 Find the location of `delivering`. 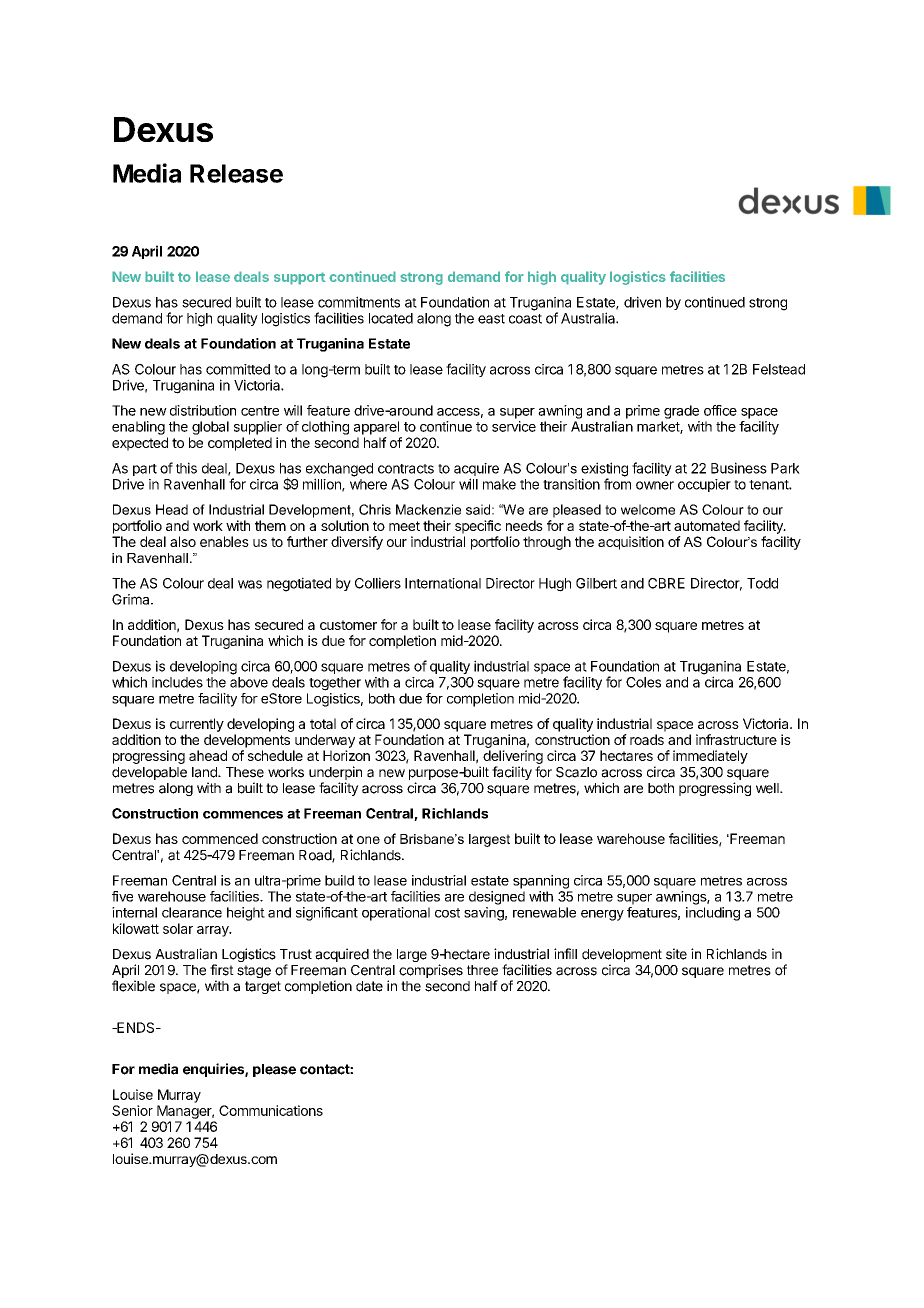

delivering is located at coordinates (513, 757).
